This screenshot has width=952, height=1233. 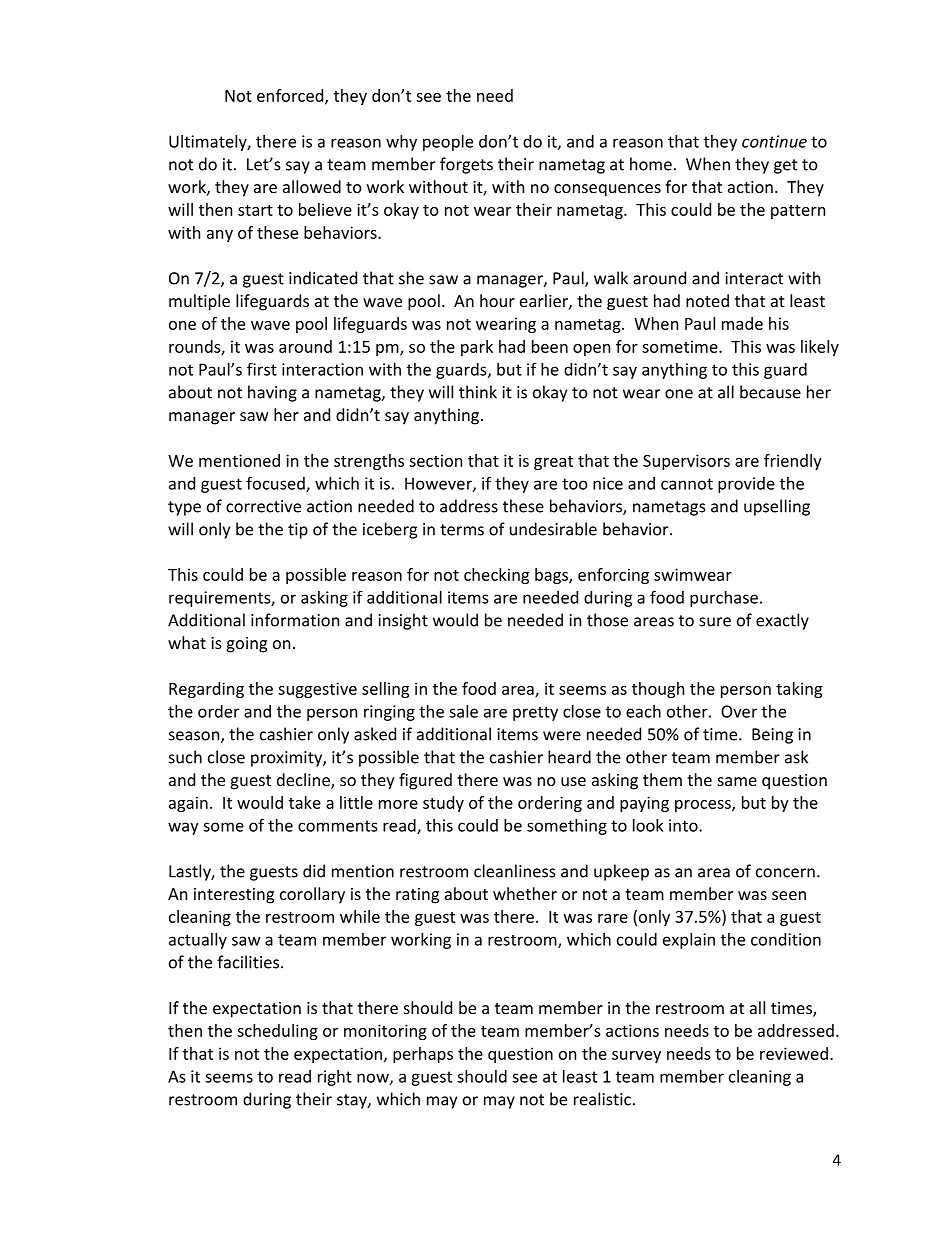 What do you see at coordinates (277, 1032) in the screenshot?
I see `scheduling` at bounding box center [277, 1032].
